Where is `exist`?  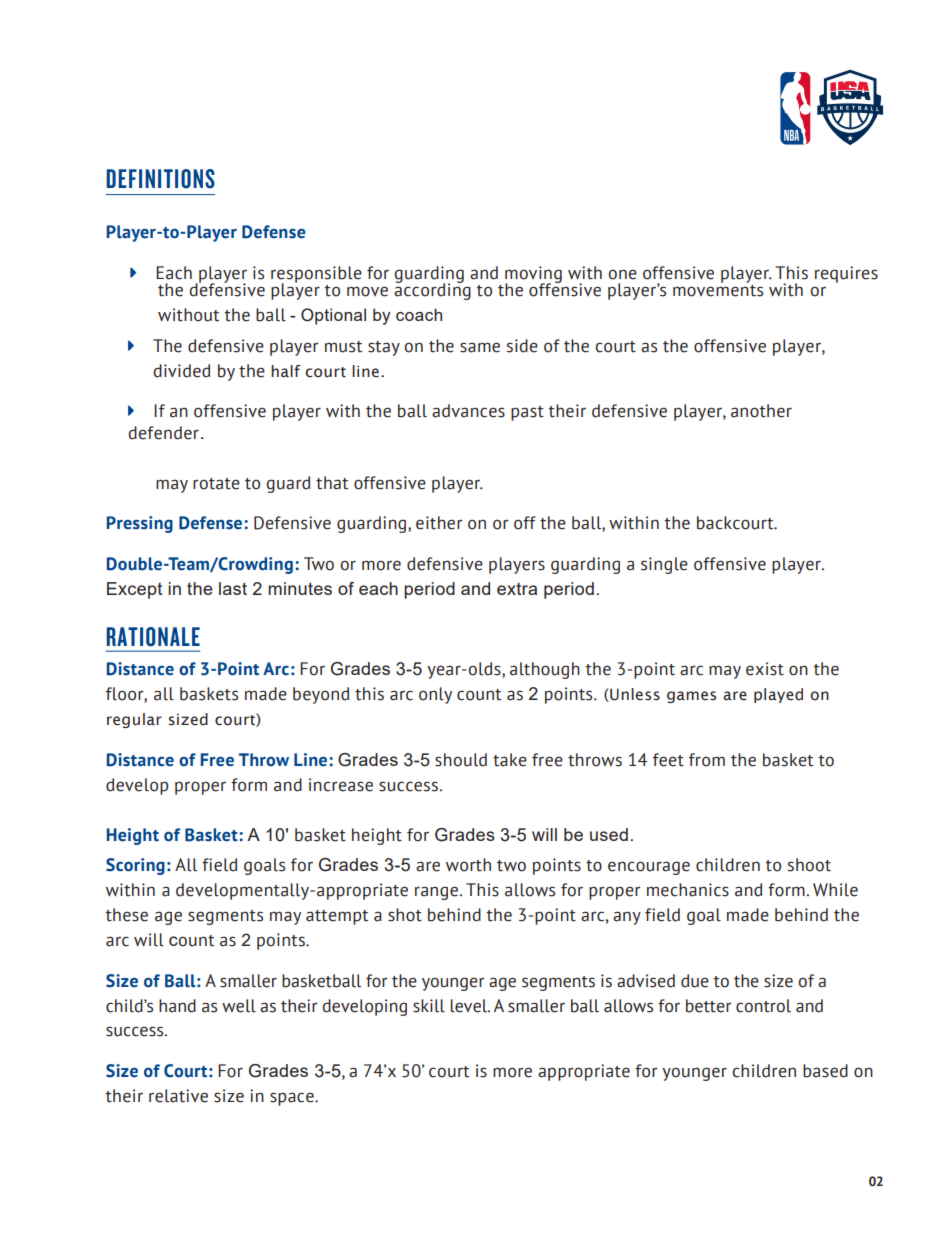 exist is located at coordinates (765, 669).
